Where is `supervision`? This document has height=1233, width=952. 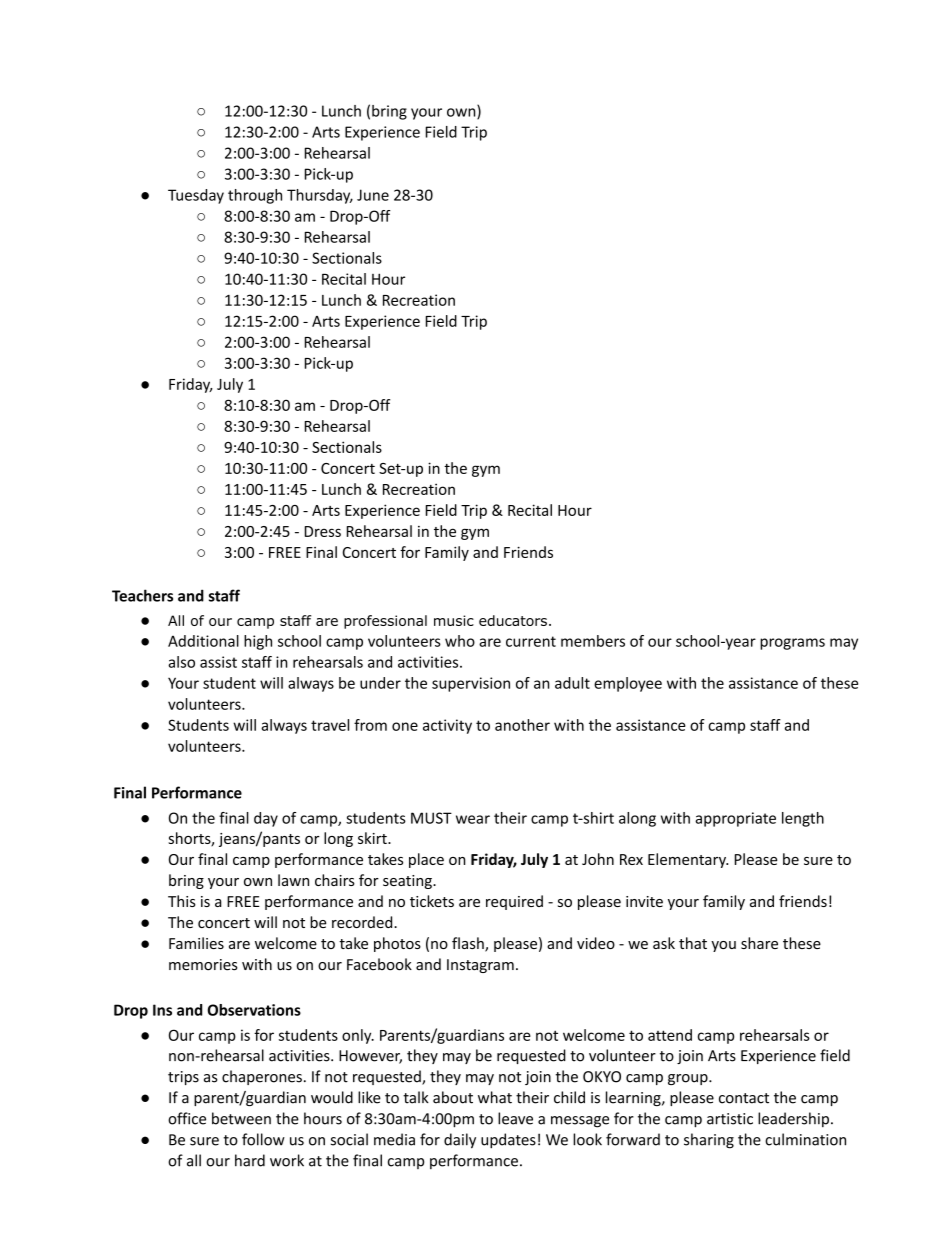
supervision is located at coordinates (471, 684).
